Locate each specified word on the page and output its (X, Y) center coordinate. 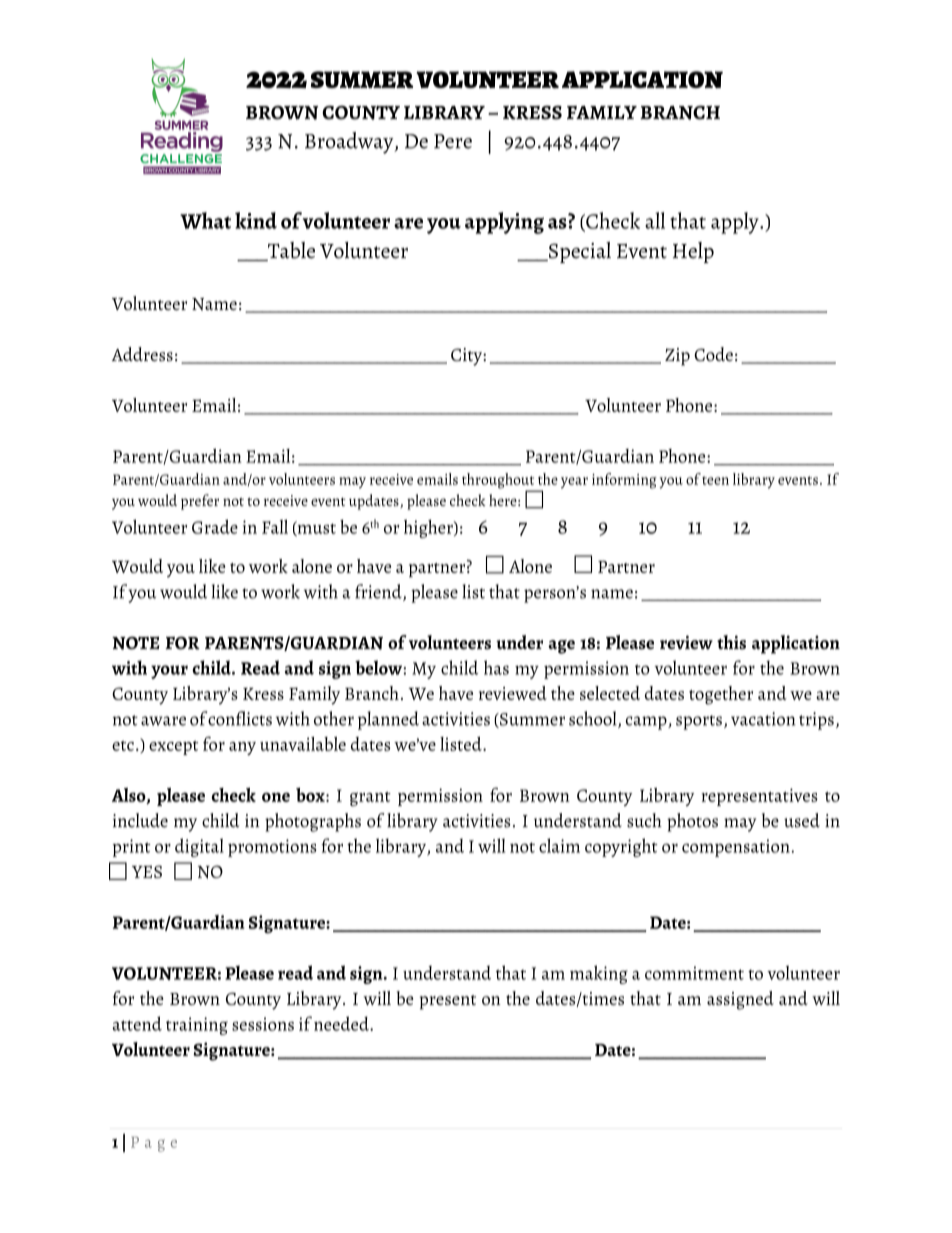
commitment (694, 973)
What (205, 220)
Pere (453, 141)
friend (379, 592)
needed (342, 1023)
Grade (215, 526)
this (731, 642)
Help (693, 252)
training (197, 1026)
